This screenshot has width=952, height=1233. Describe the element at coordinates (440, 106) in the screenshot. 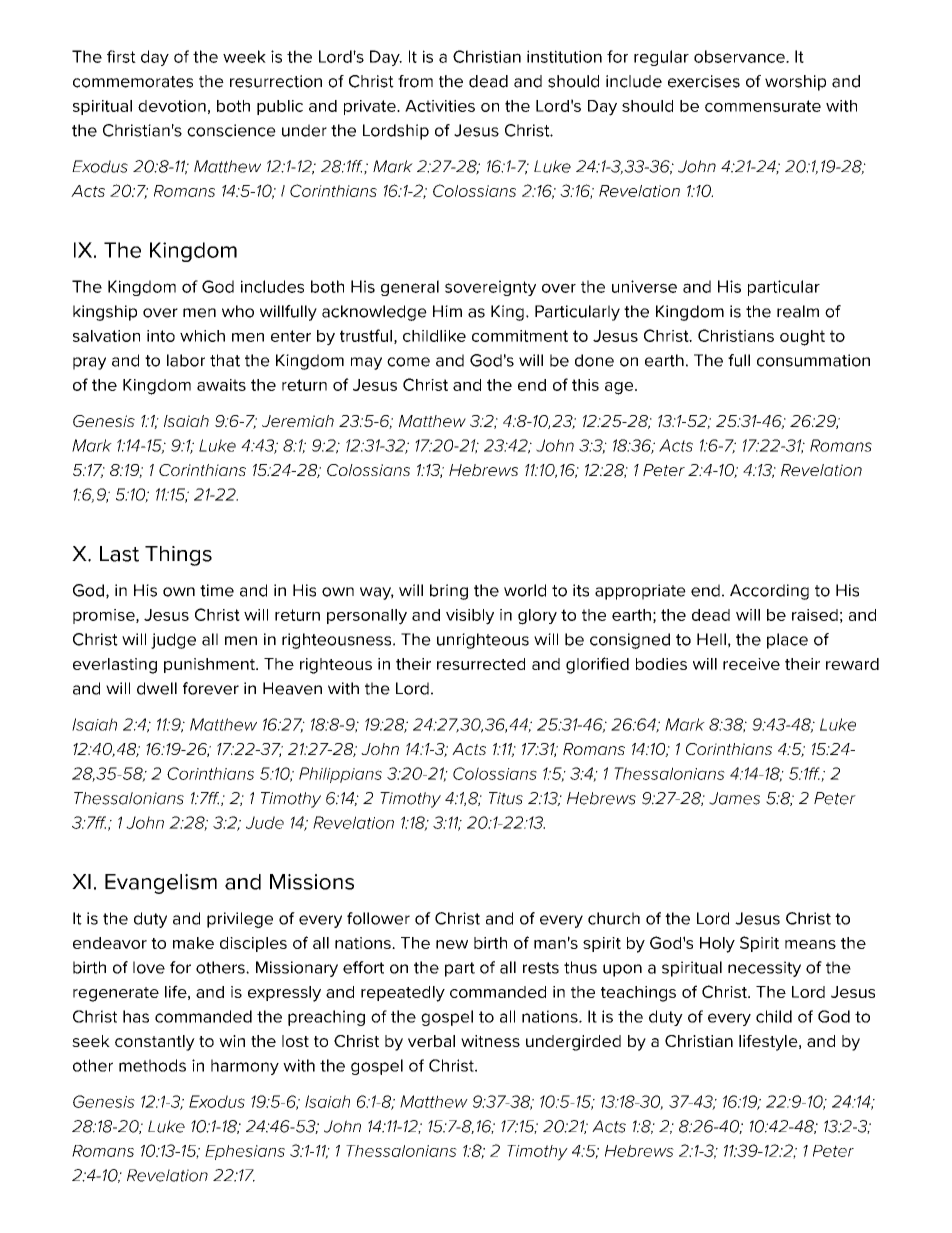

I see `Activities` at that location.
